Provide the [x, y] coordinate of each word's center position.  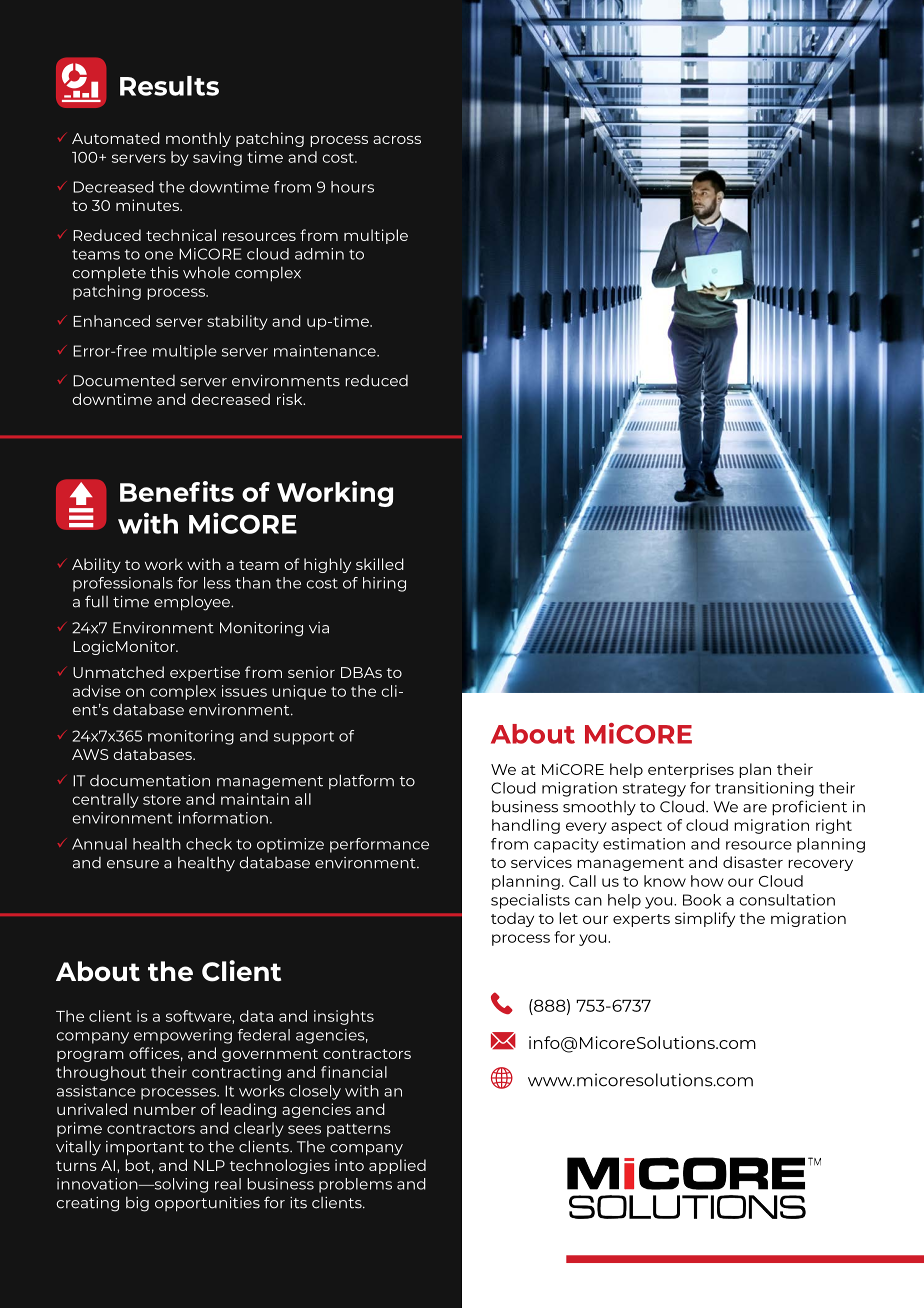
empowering [183, 1036]
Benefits [177, 491]
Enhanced [111, 321]
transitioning [764, 789]
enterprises [691, 770]
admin [319, 254]
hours [352, 187]
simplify [705, 919]
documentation [150, 781]
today [512, 919]
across [397, 140]
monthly [198, 139]
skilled [380, 564]
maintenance [326, 351]
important [145, 1148]
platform [361, 781]
